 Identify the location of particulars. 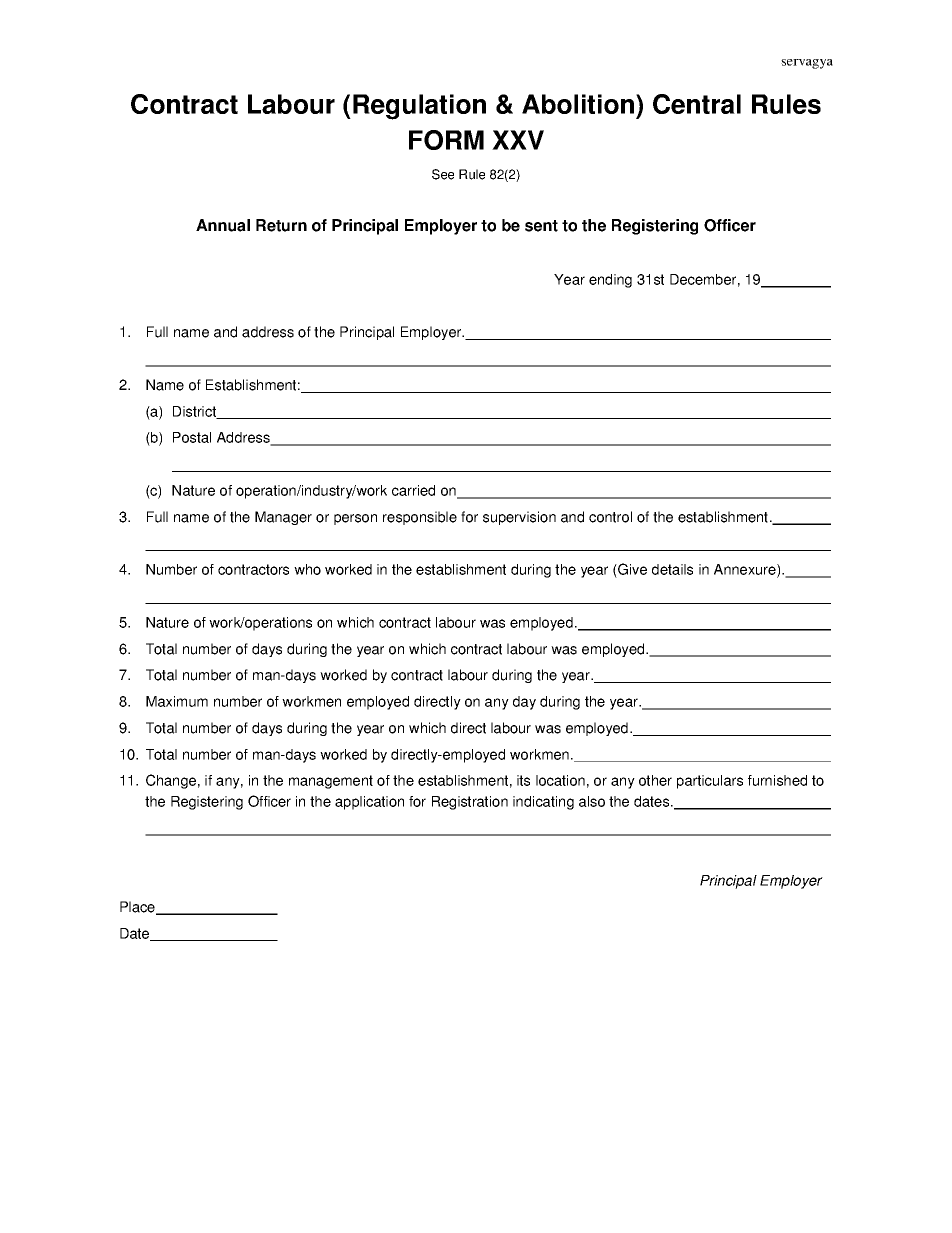
(710, 782).
